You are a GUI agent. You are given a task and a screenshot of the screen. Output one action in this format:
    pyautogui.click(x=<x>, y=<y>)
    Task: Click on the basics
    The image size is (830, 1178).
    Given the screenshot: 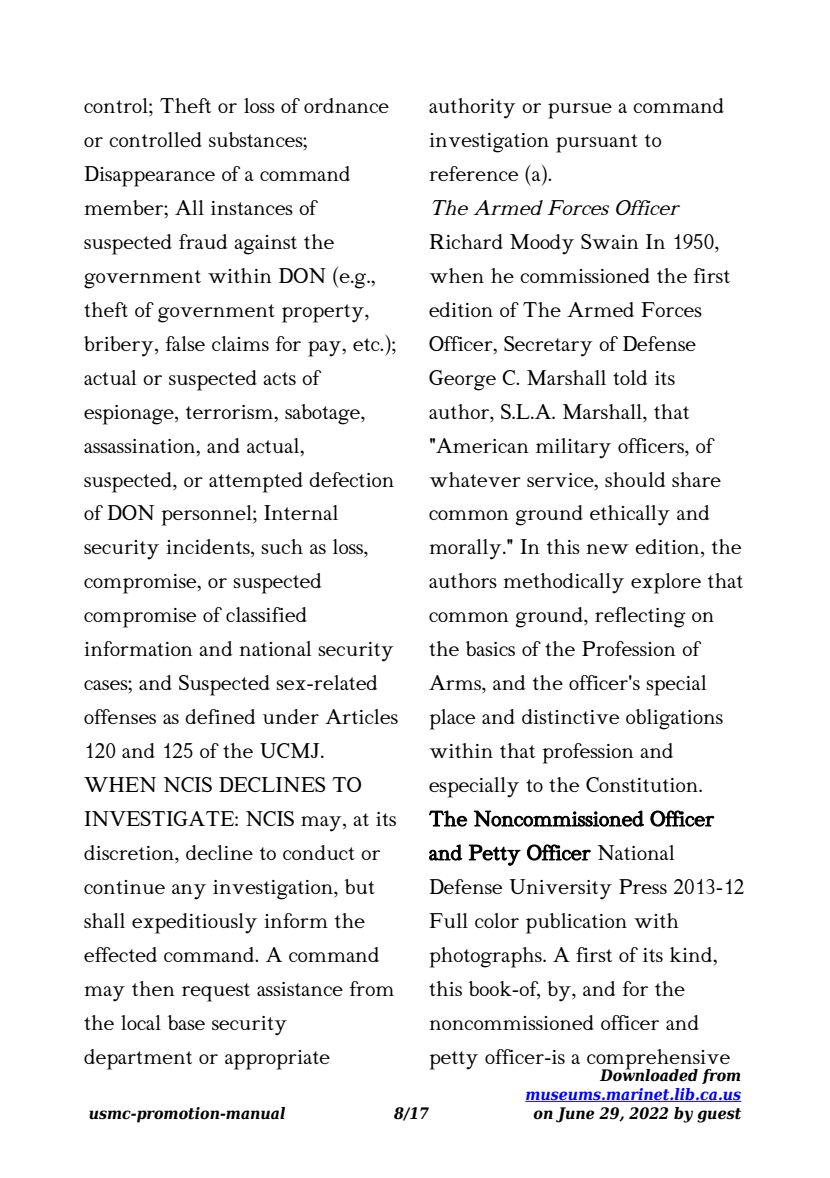 What is the action you would take?
    pyautogui.click(x=490, y=648)
